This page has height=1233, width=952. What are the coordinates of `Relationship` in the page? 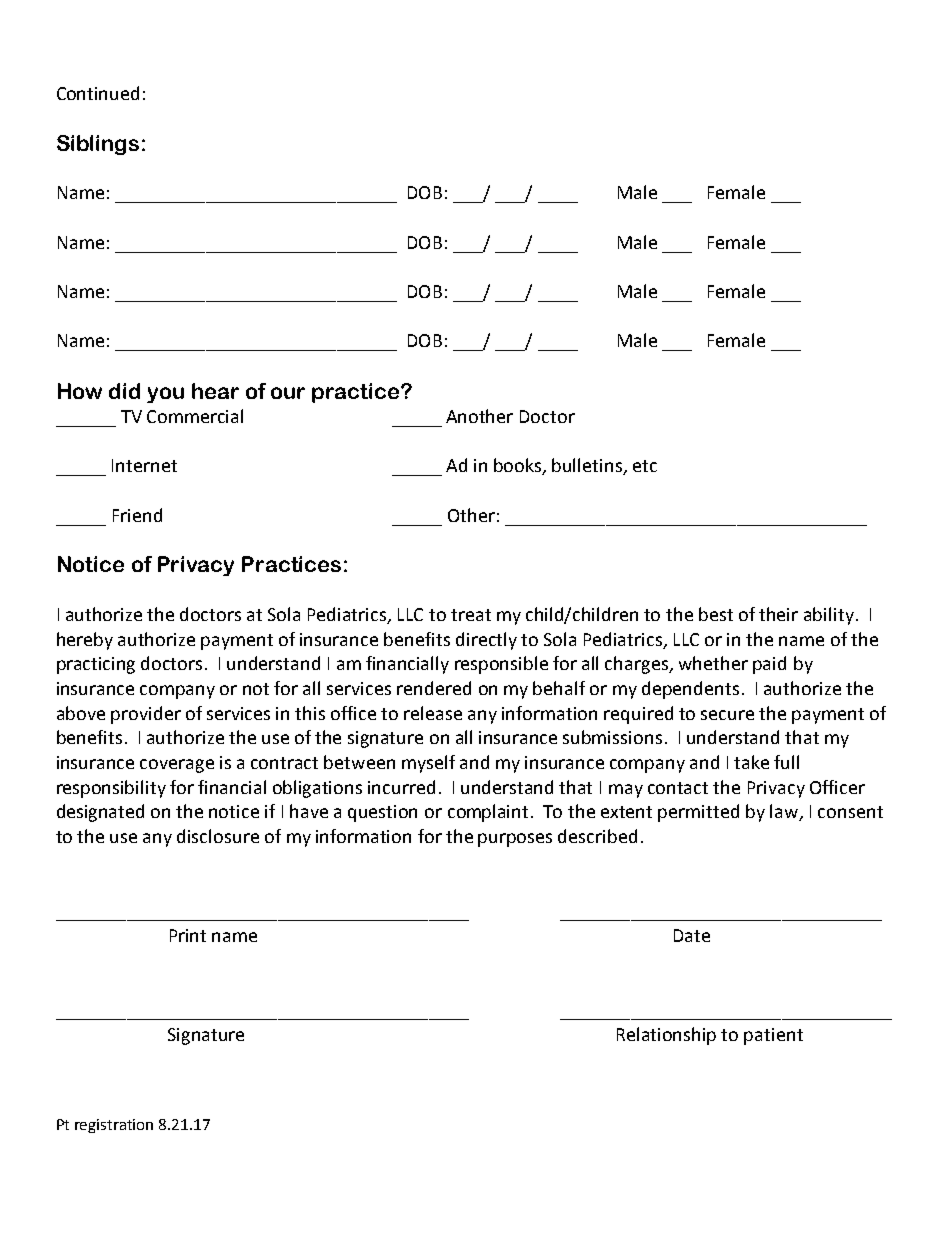 It's located at (666, 1036).
